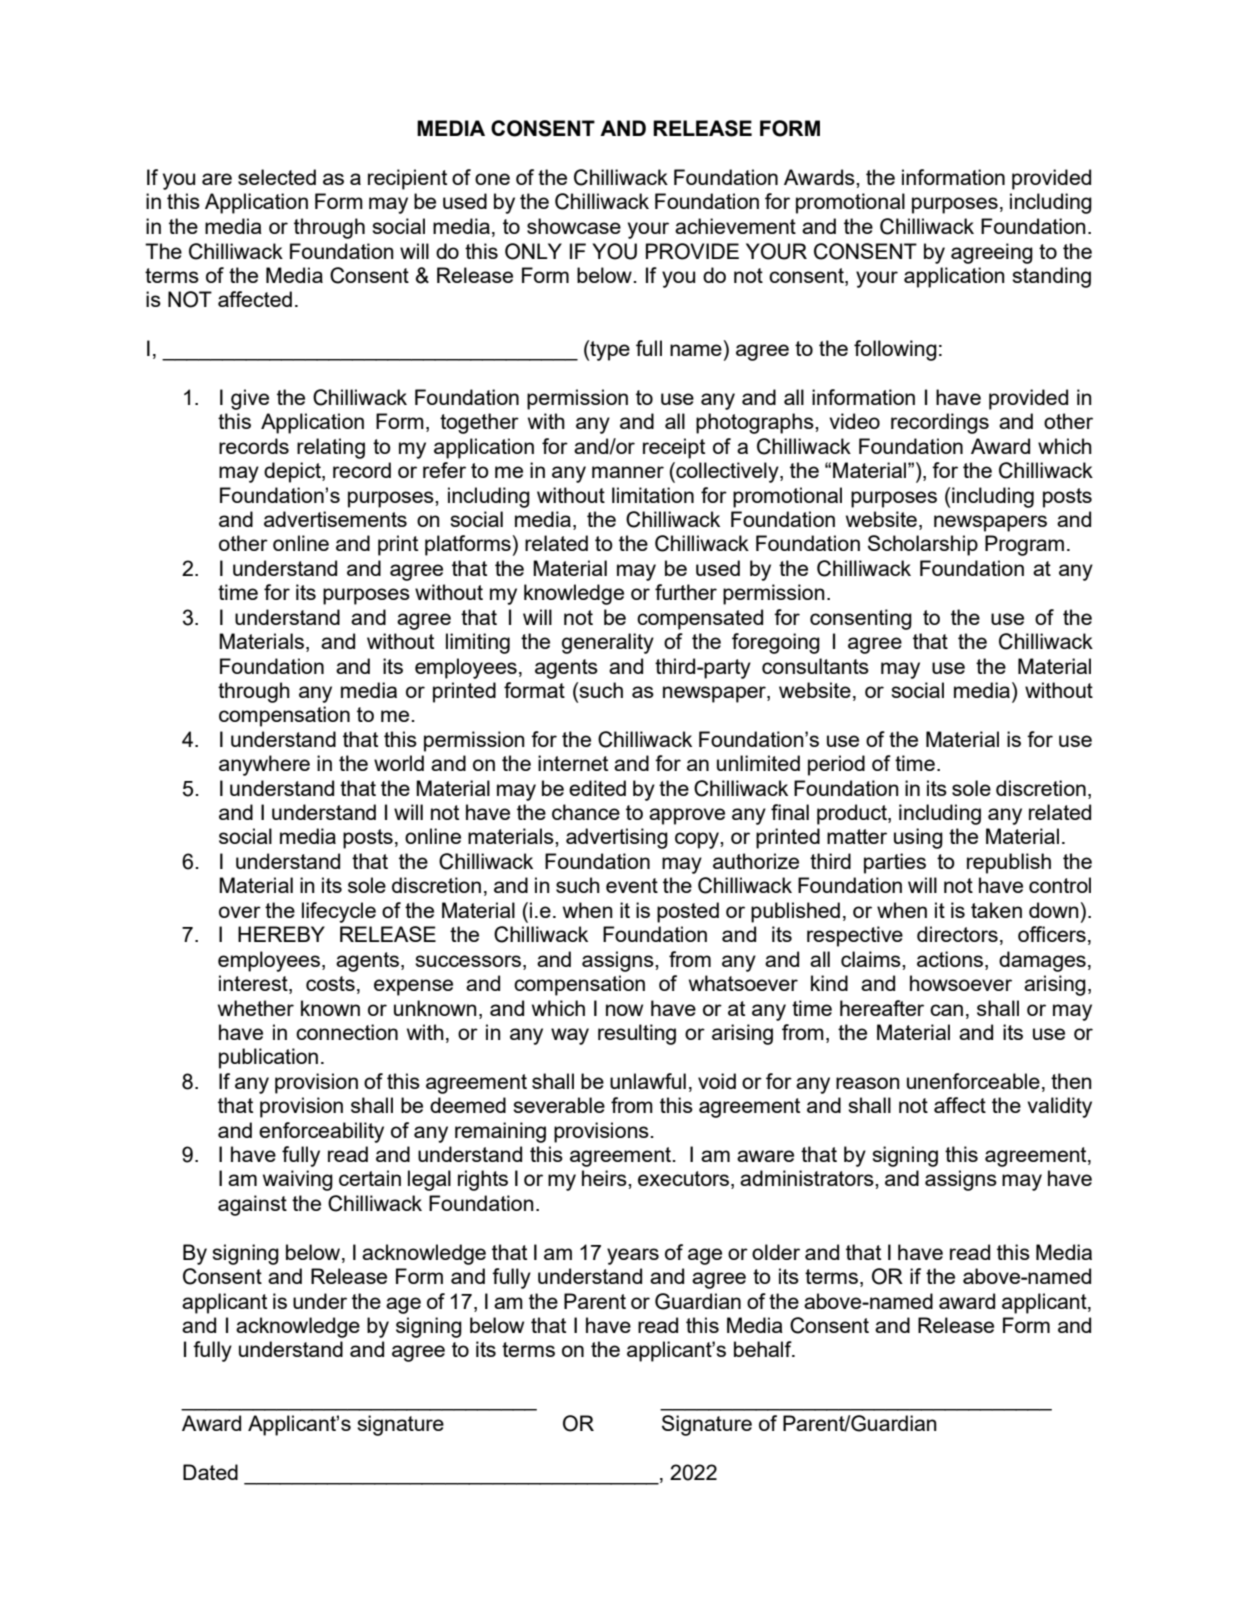 This screenshot has width=1238, height=1602. What do you see at coordinates (776, 1252) in the screenshot?
I see `older` at bounding box center [776, 1252].
